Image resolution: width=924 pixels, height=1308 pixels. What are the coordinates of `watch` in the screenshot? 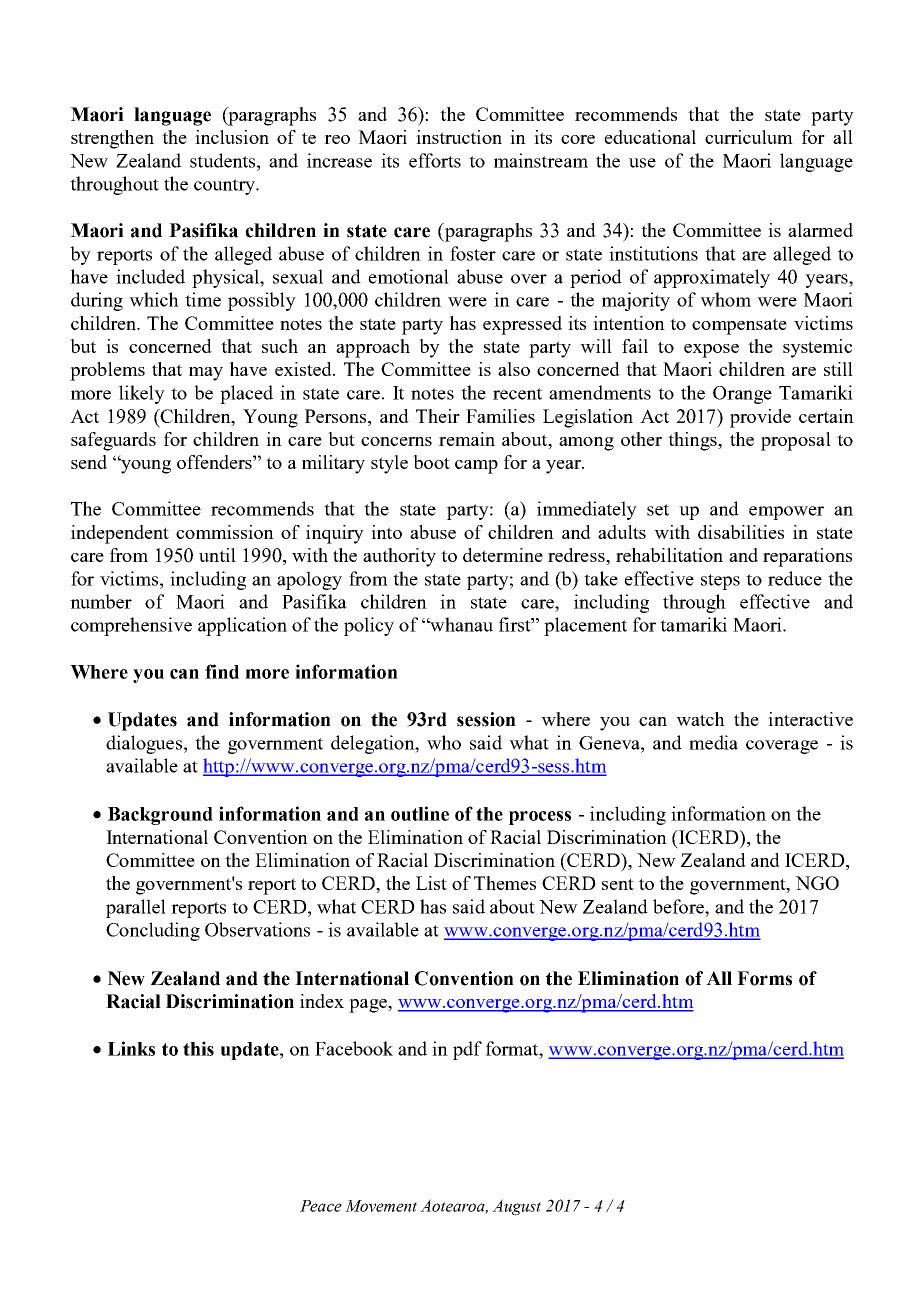 It's located at (700, 719).
